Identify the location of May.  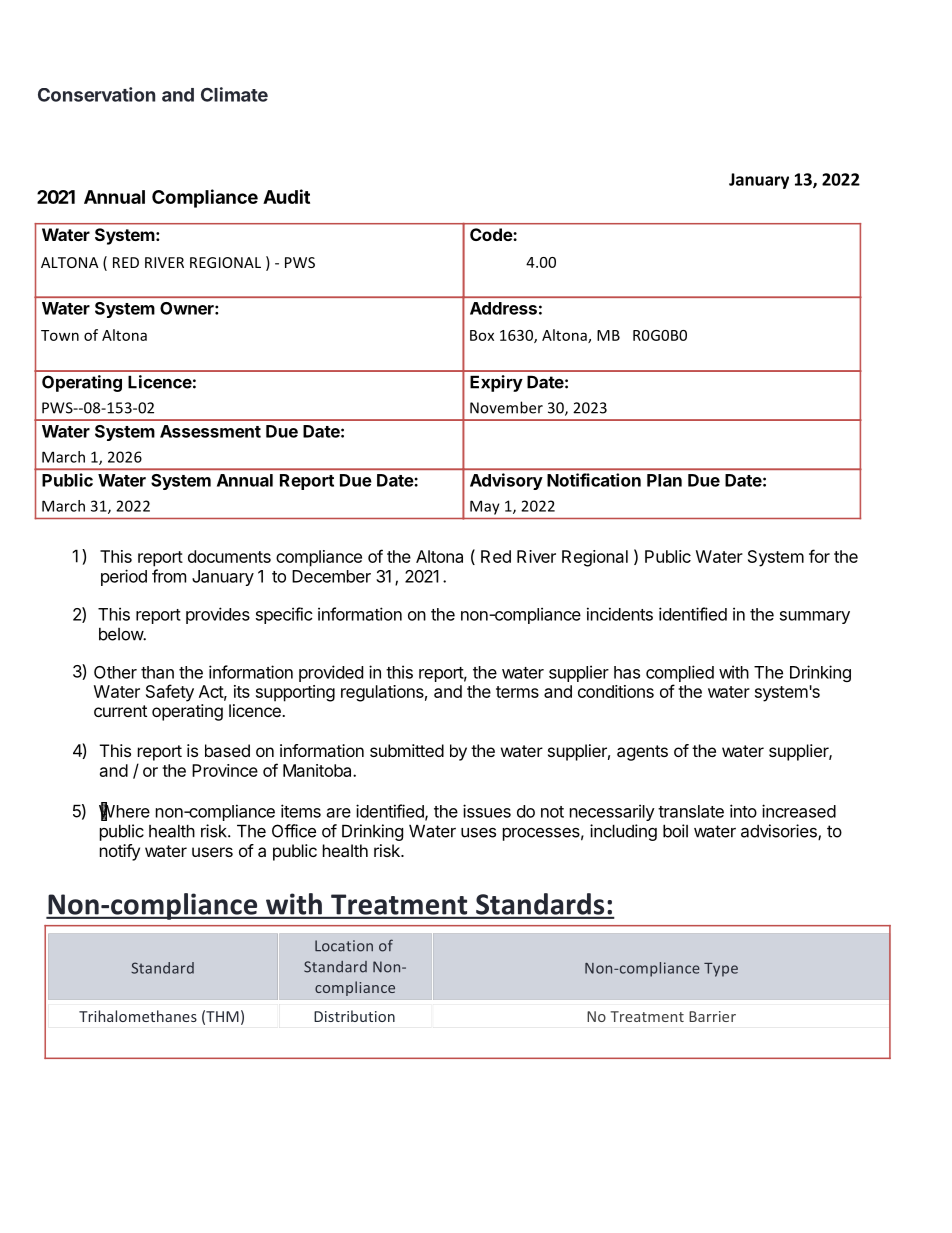
(484, 508).
